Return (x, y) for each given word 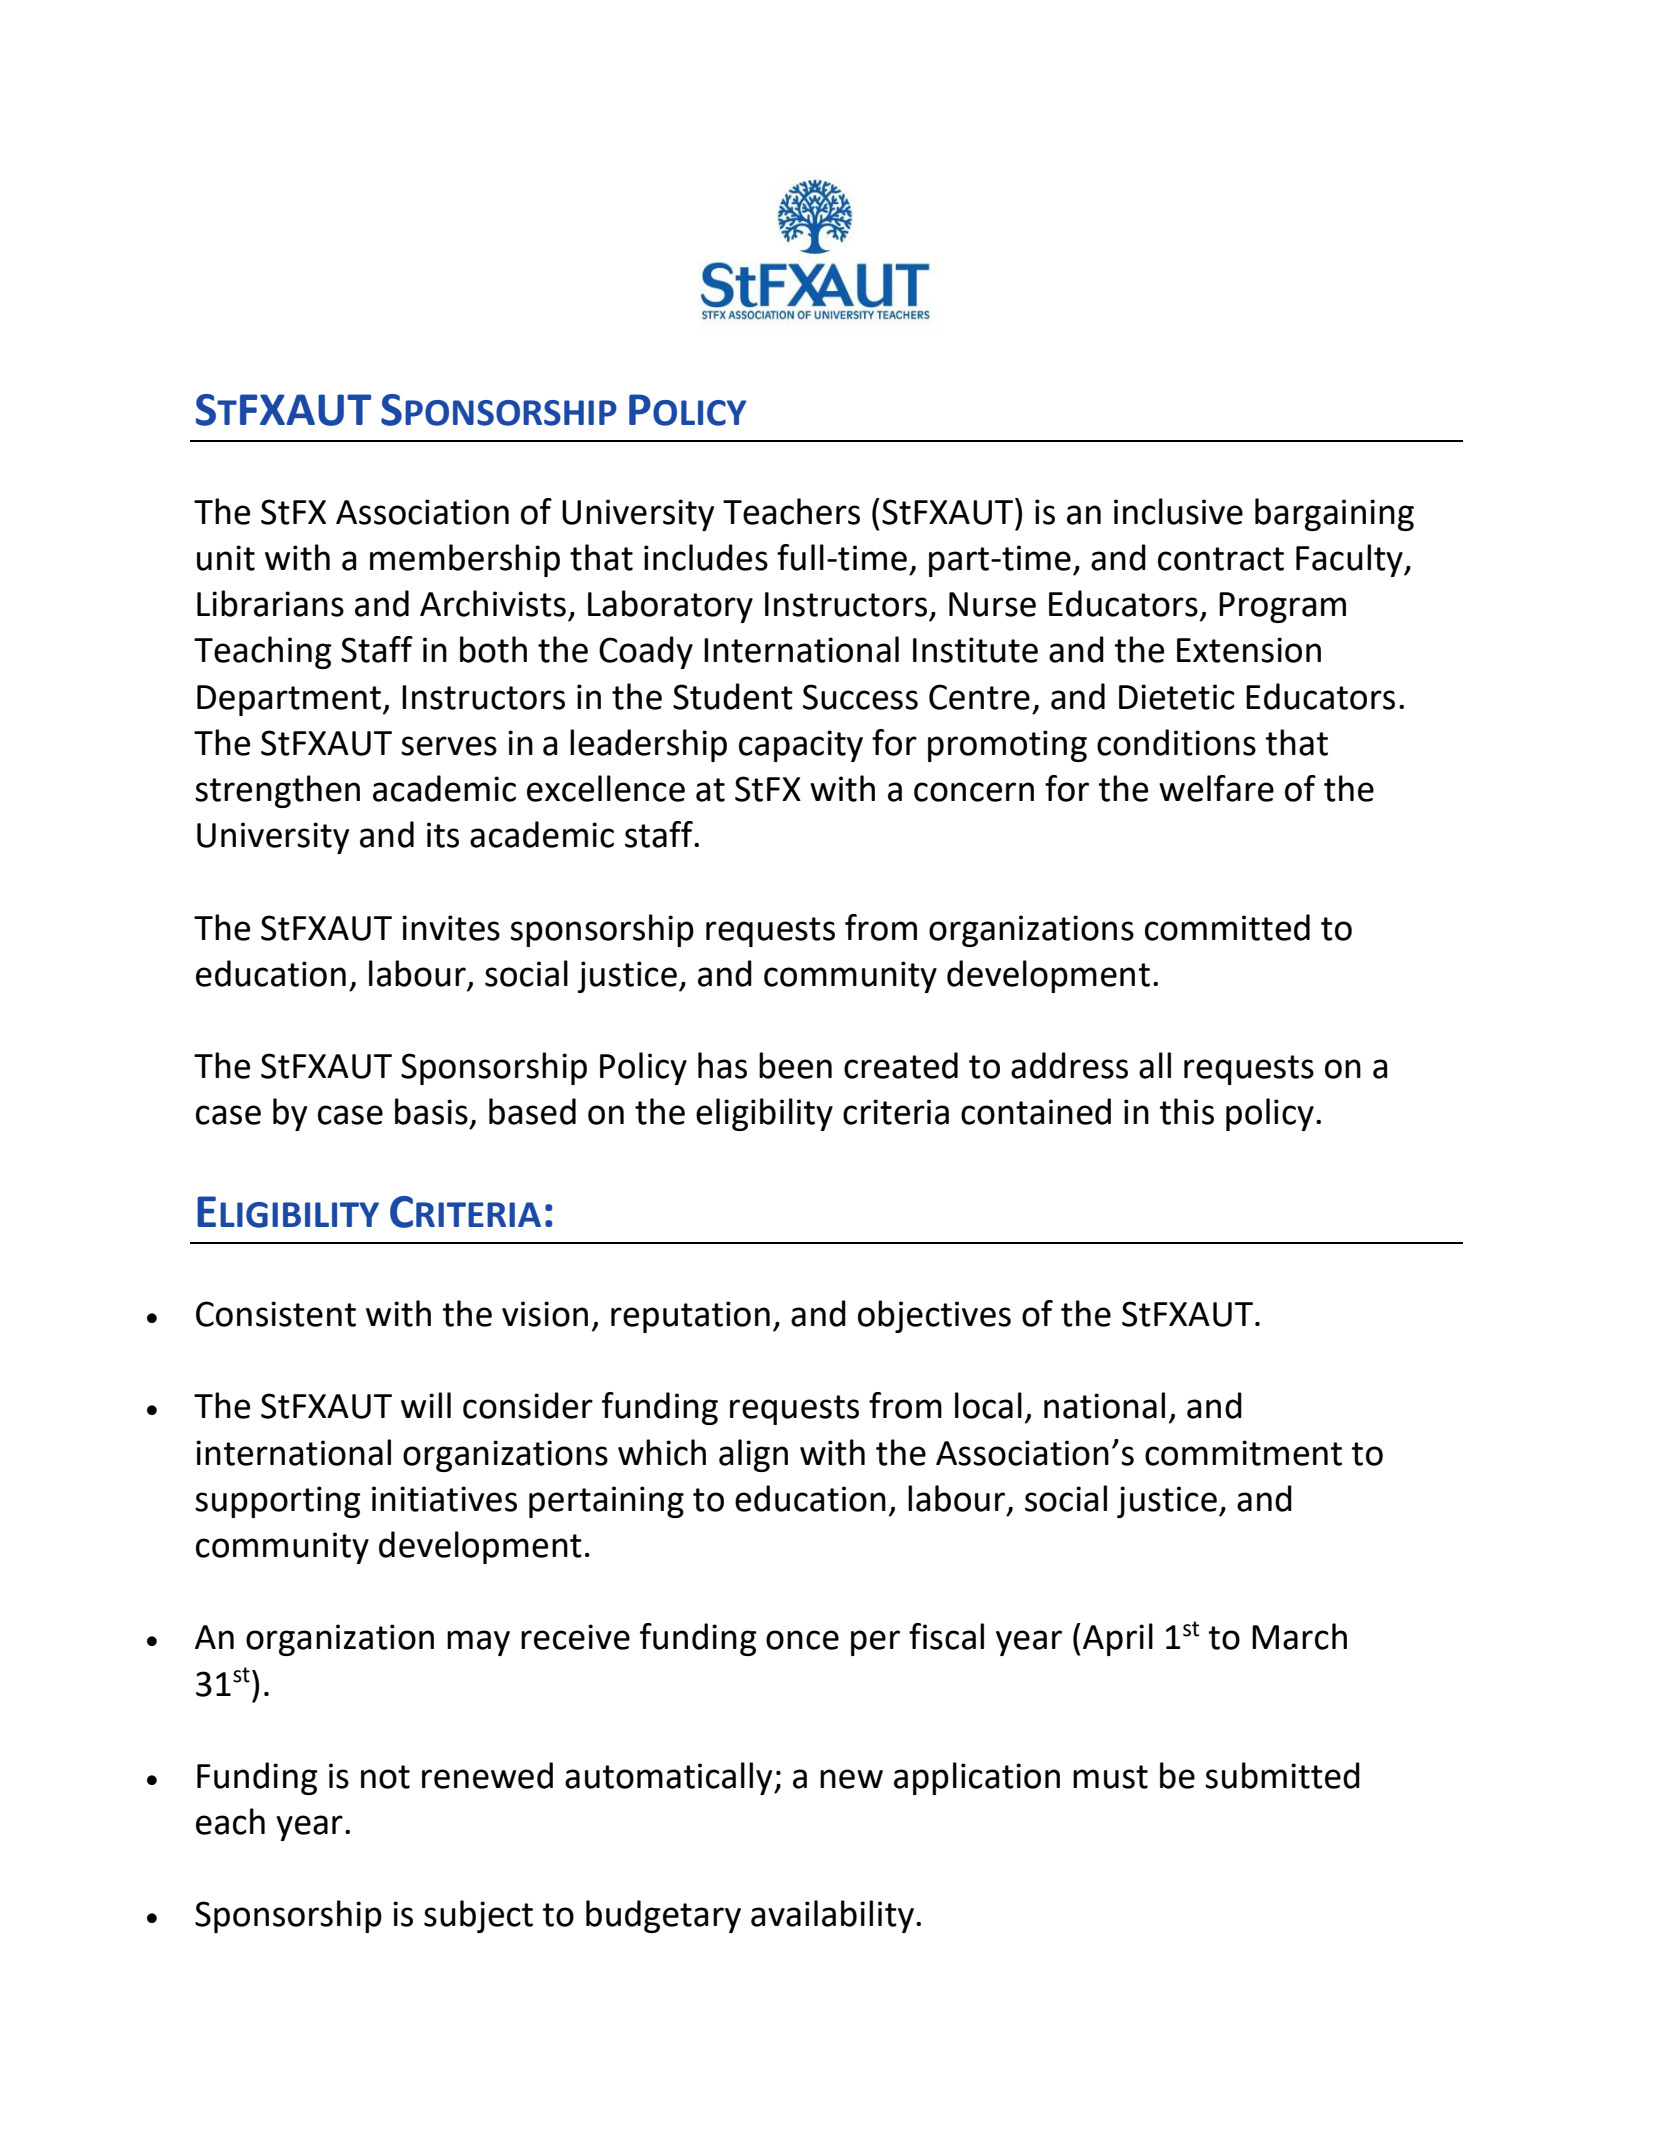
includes (706, 557)
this (1187, 1111)
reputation (690, 1317)
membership (465, 560)
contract (1221, 559)
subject (478, 1916)
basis (431, 1111)
